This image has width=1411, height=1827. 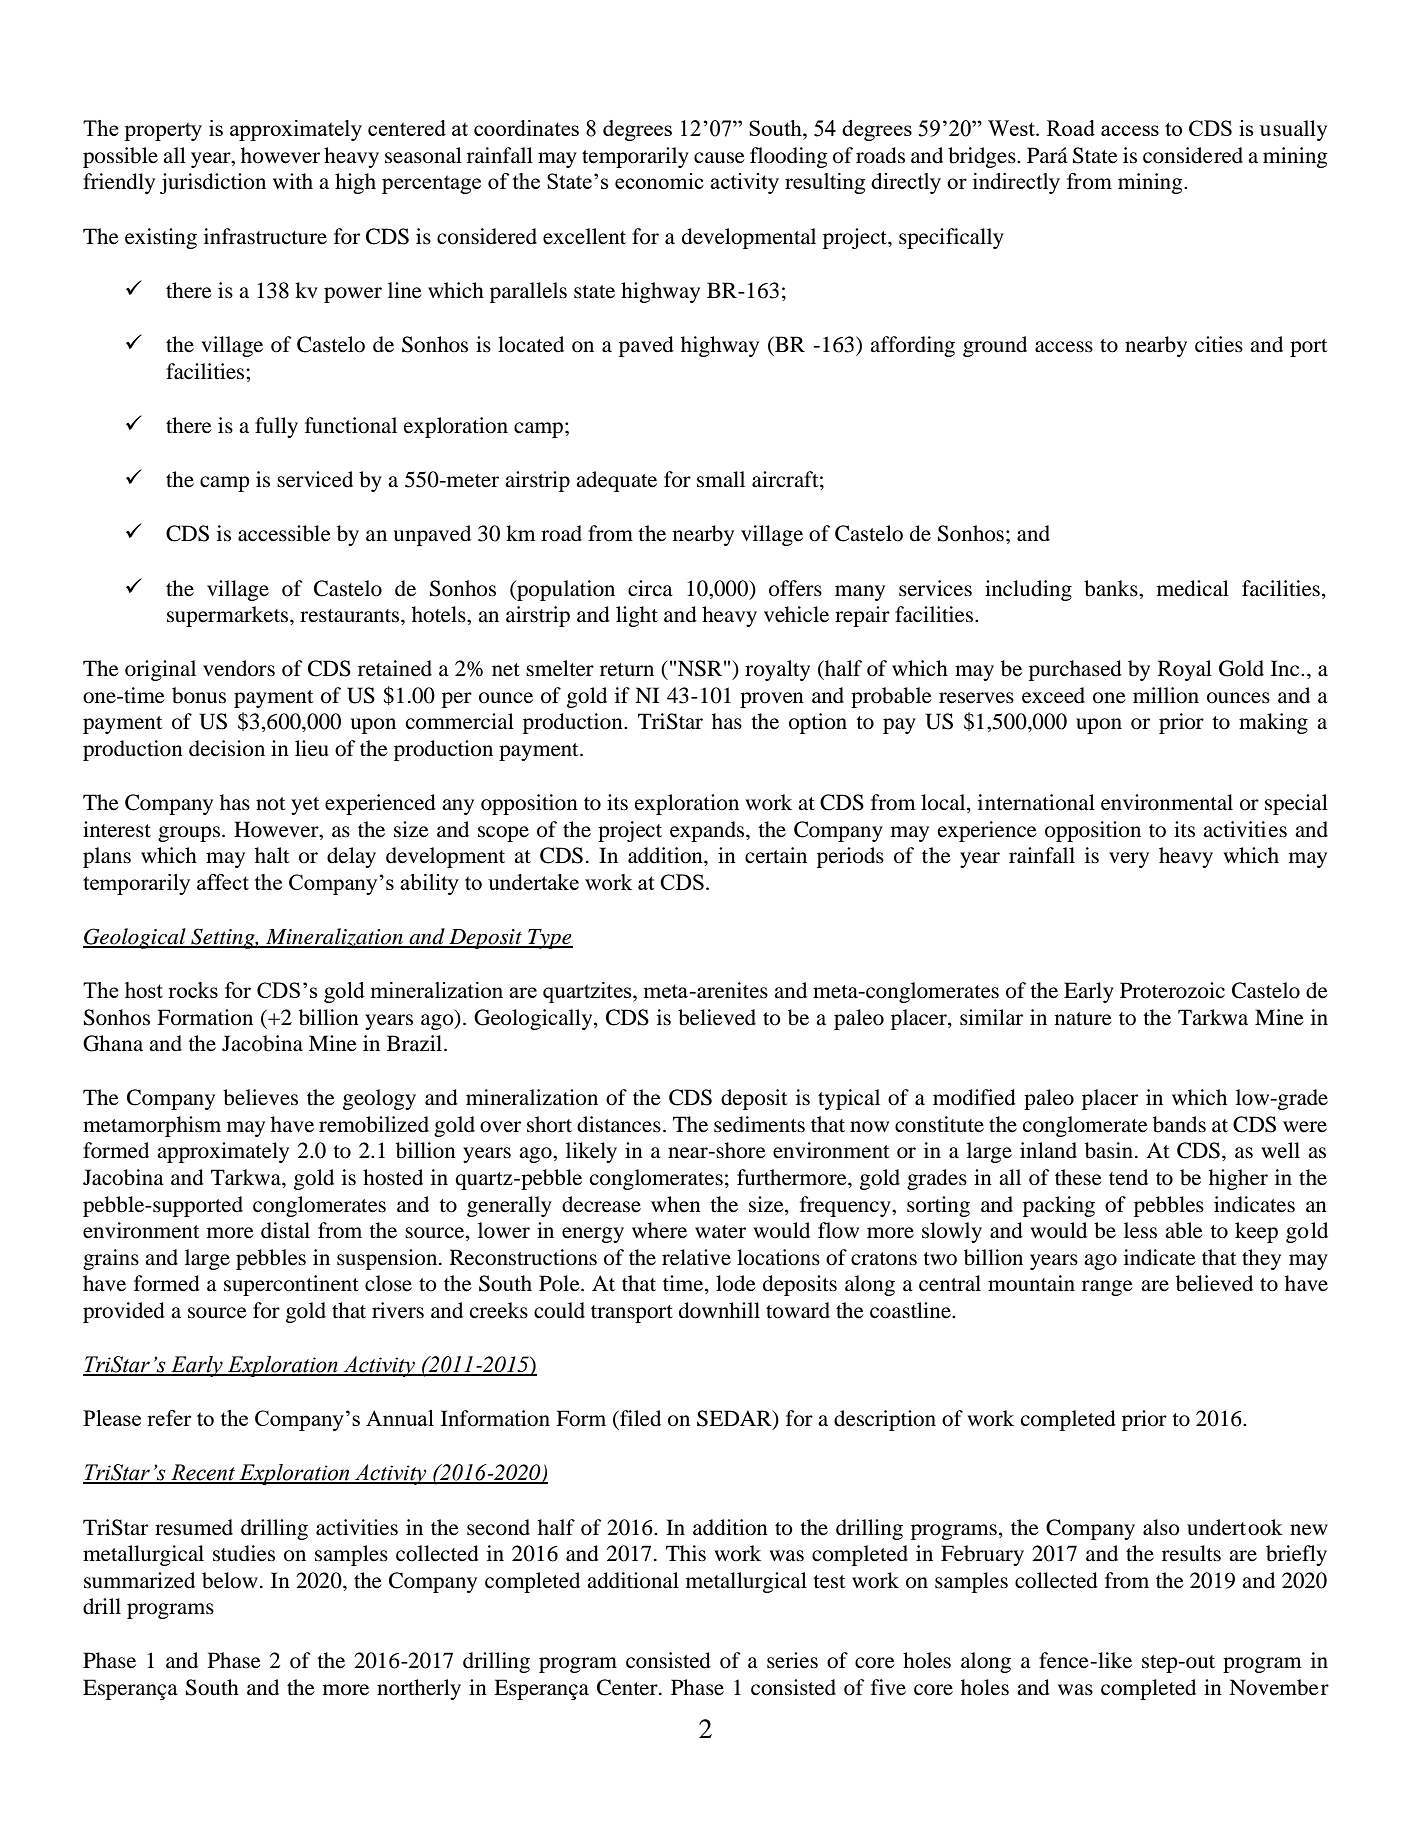 What do you see at coordinates (291, 1285) in the image?
I see `supercontinent` at bounding box center [291, 1285].
